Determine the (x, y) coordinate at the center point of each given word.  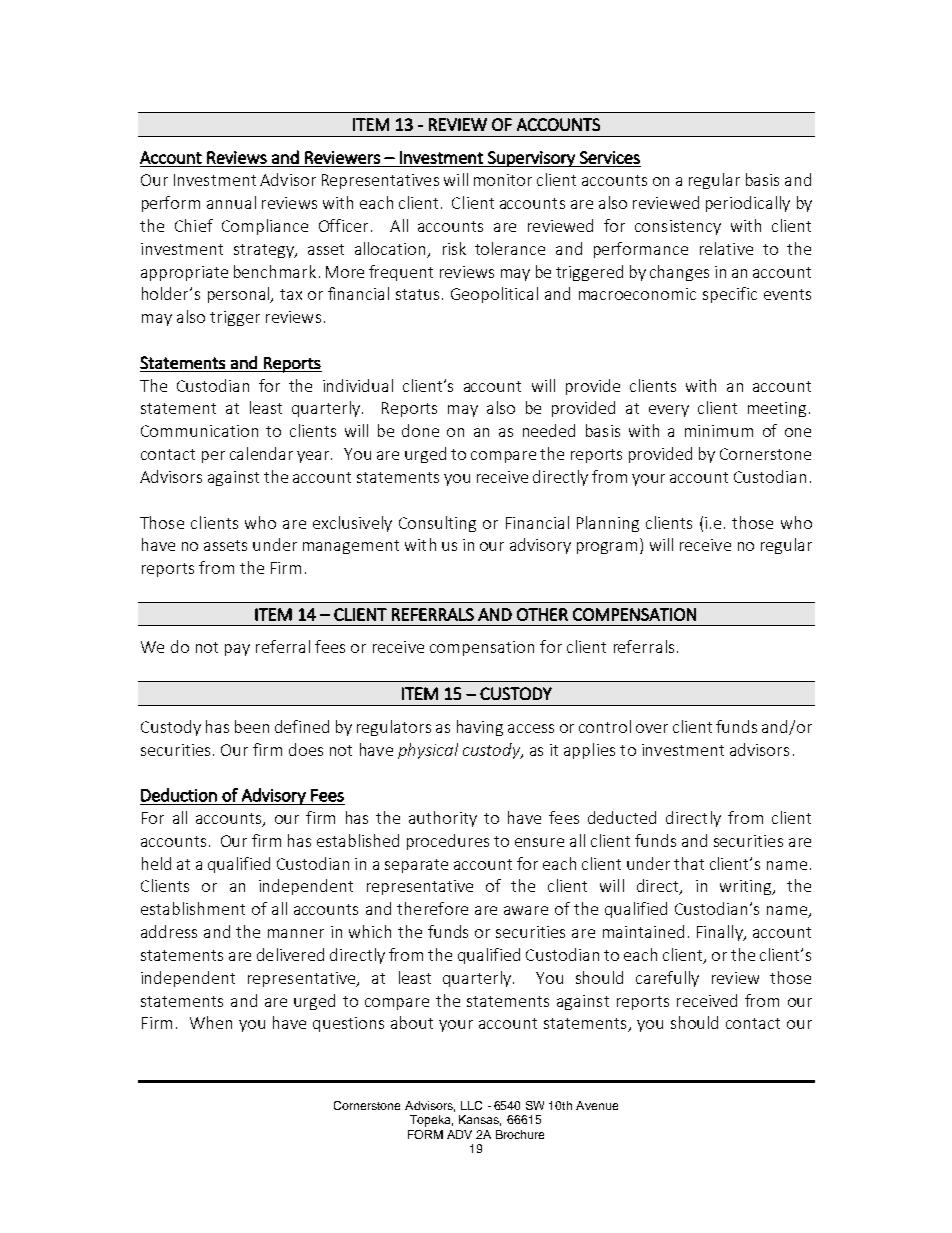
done (420, 430)
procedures (448, 842)
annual (231, 202)
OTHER (542, 614)
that (689, 863)
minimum (719, 431)
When (211, 1022)
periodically (748, 204)
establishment (193, 908)
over (652, 728)
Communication (199, 431)
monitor (503, 180)
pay (237, 650)
